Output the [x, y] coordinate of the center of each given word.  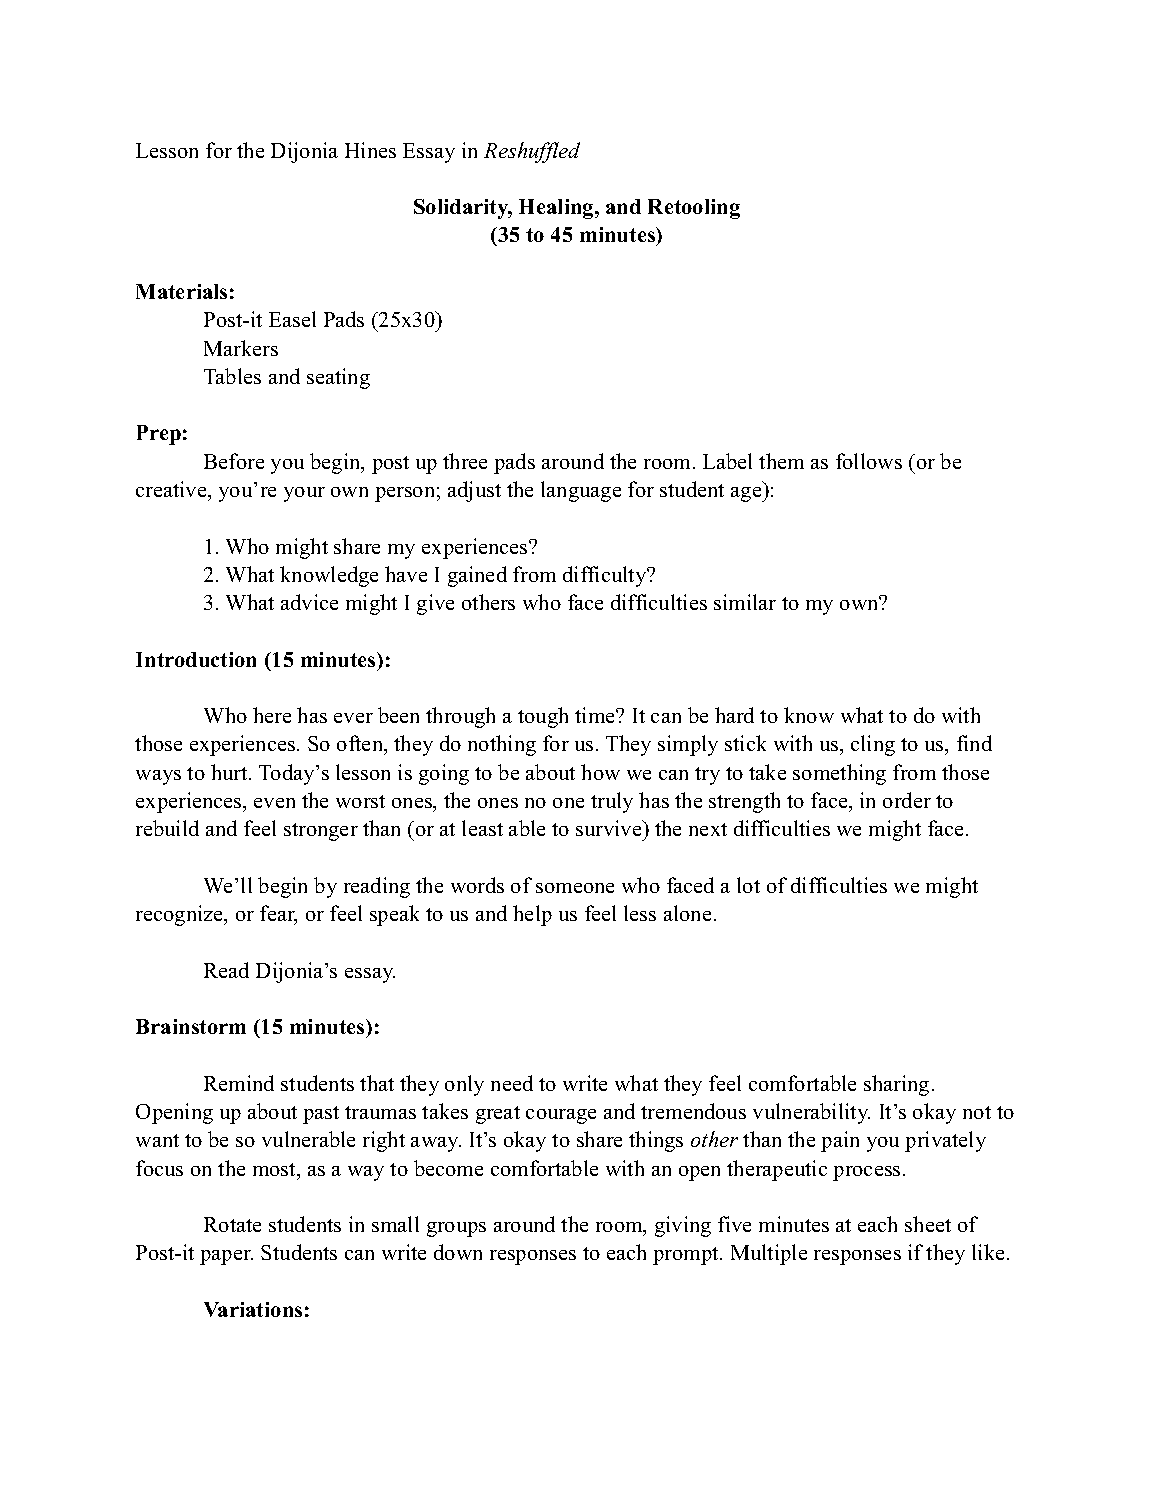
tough [543, 717]
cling [873, 745]
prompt [687, 1256]
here [272, 715]
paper [226, 1257]
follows [869, 461]
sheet [928, 1224]
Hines [370, 150]
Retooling [694, 209]
